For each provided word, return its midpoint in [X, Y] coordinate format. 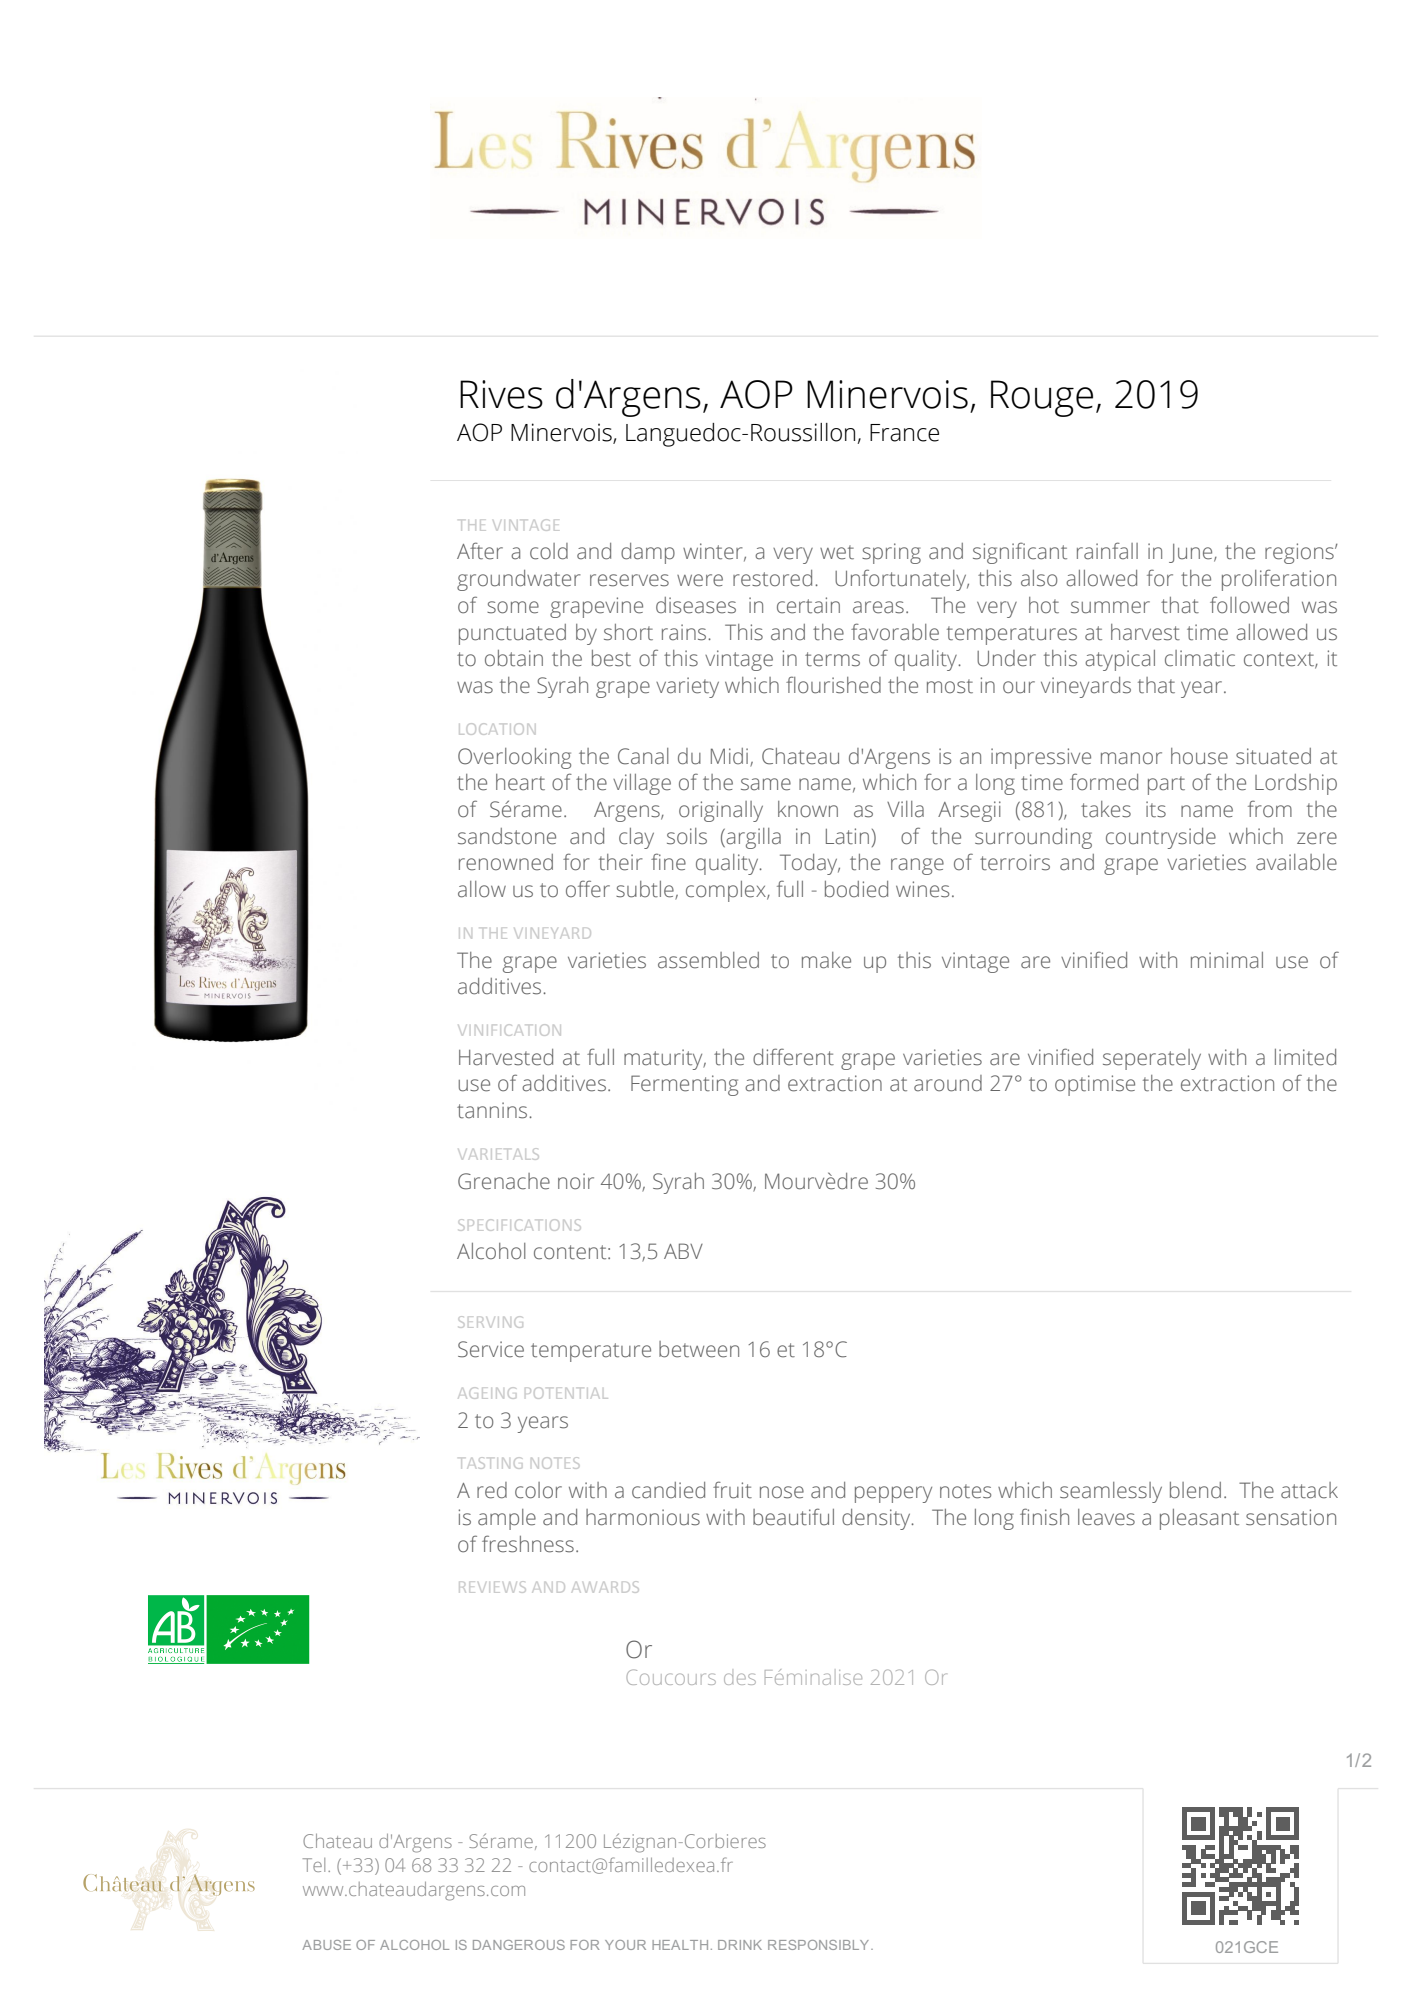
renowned [506, 862]
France [904, 433]
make [826, 960]
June [1192, 553]
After [480, 551]
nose [782, 1492]
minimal [1227, 960]
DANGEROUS [519, 1945]
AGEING [486, 1393]
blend [1195, 1490]
